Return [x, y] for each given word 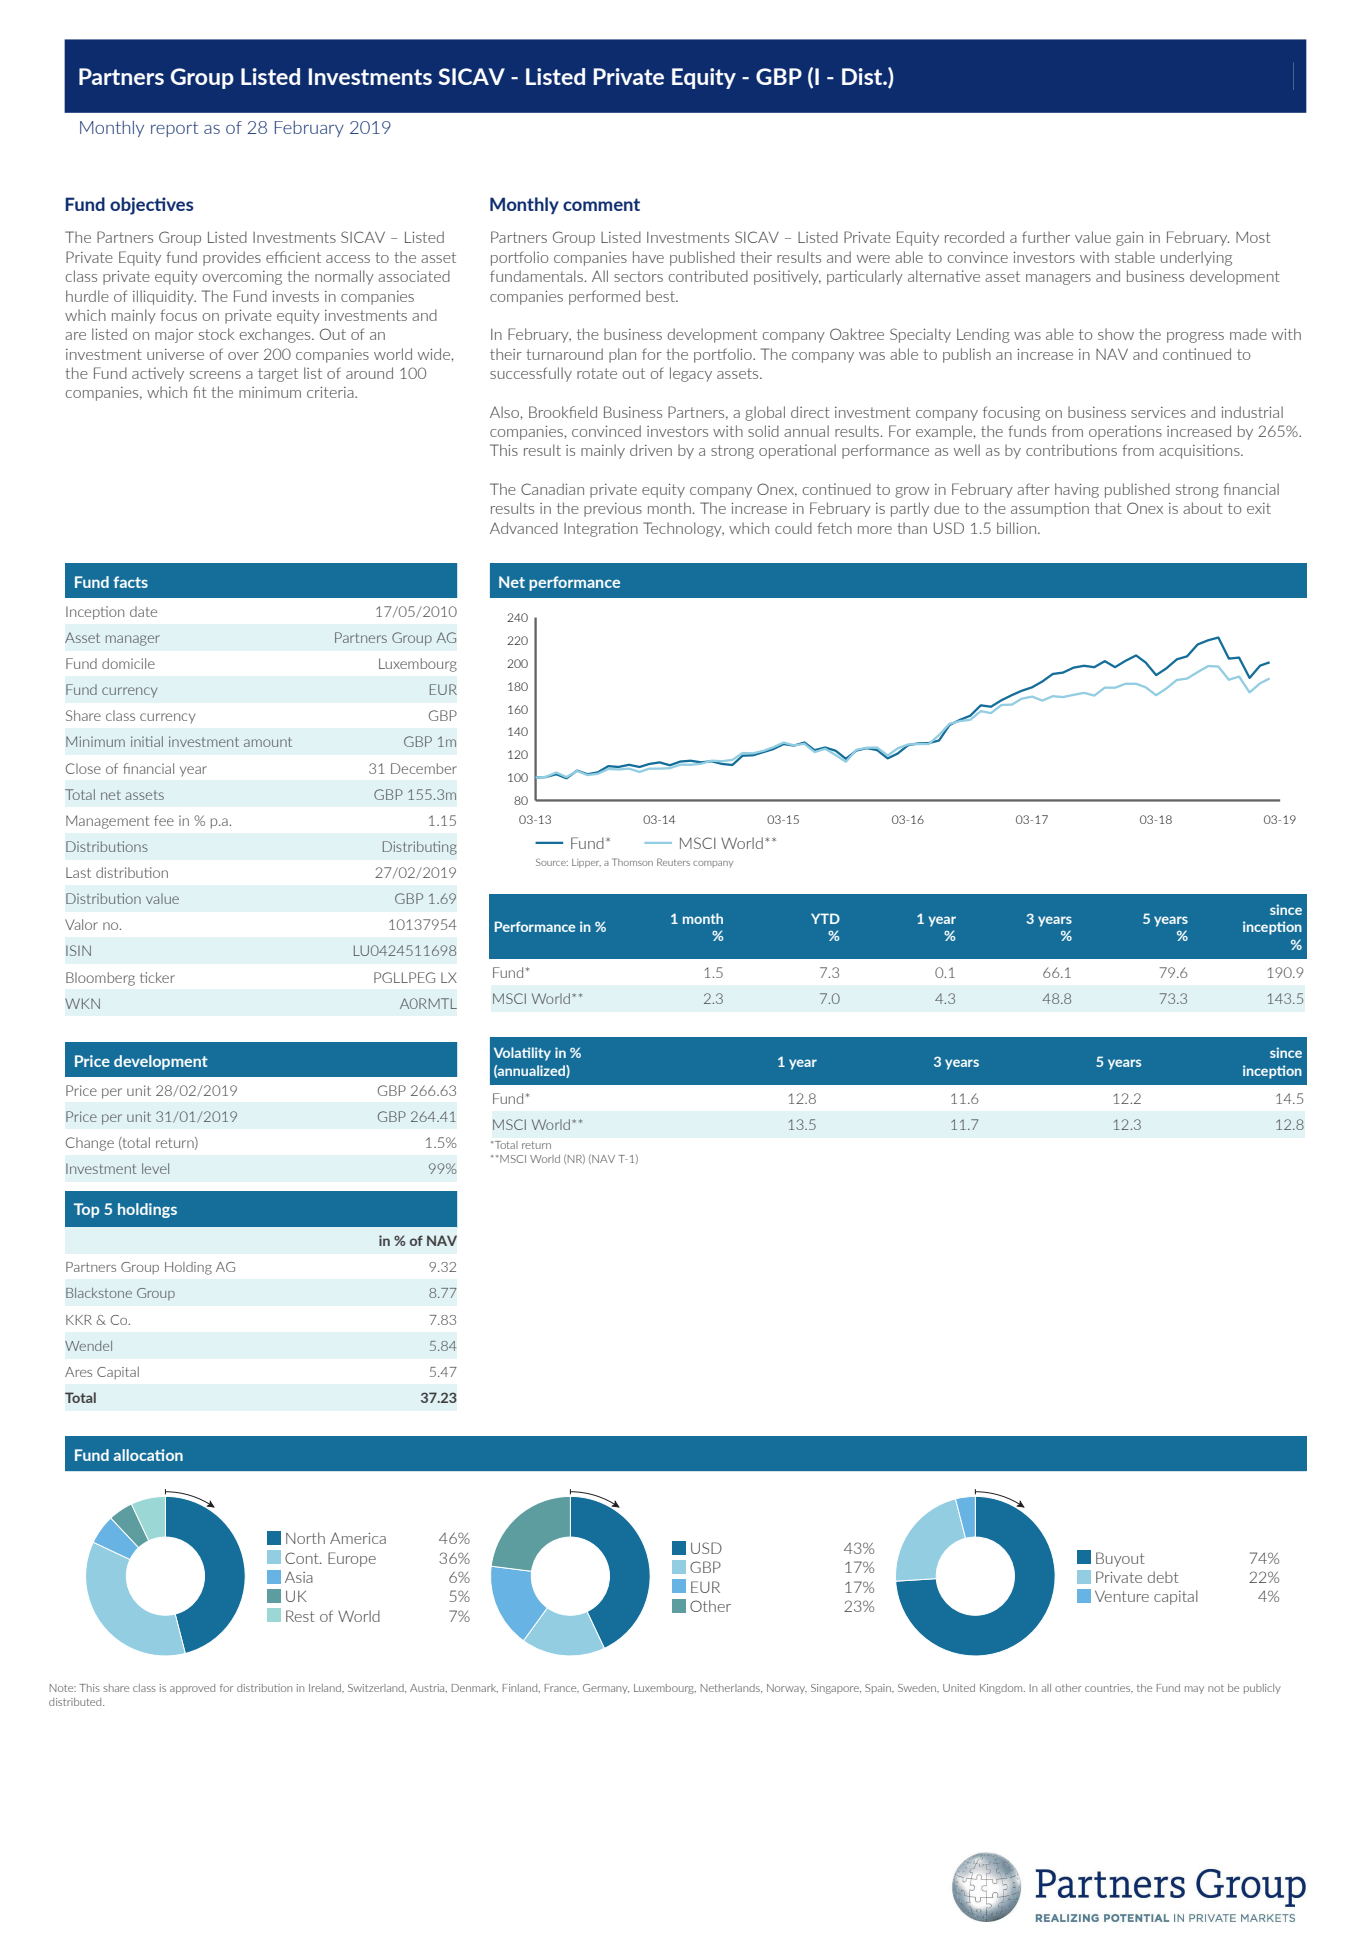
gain [1129, 239]
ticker [157, 977]
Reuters [673, 862]
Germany [606, 1689]
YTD [825, 918]
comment [601, 204]
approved [192, 1689]
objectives [151, 206]
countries [1109, 1688]
